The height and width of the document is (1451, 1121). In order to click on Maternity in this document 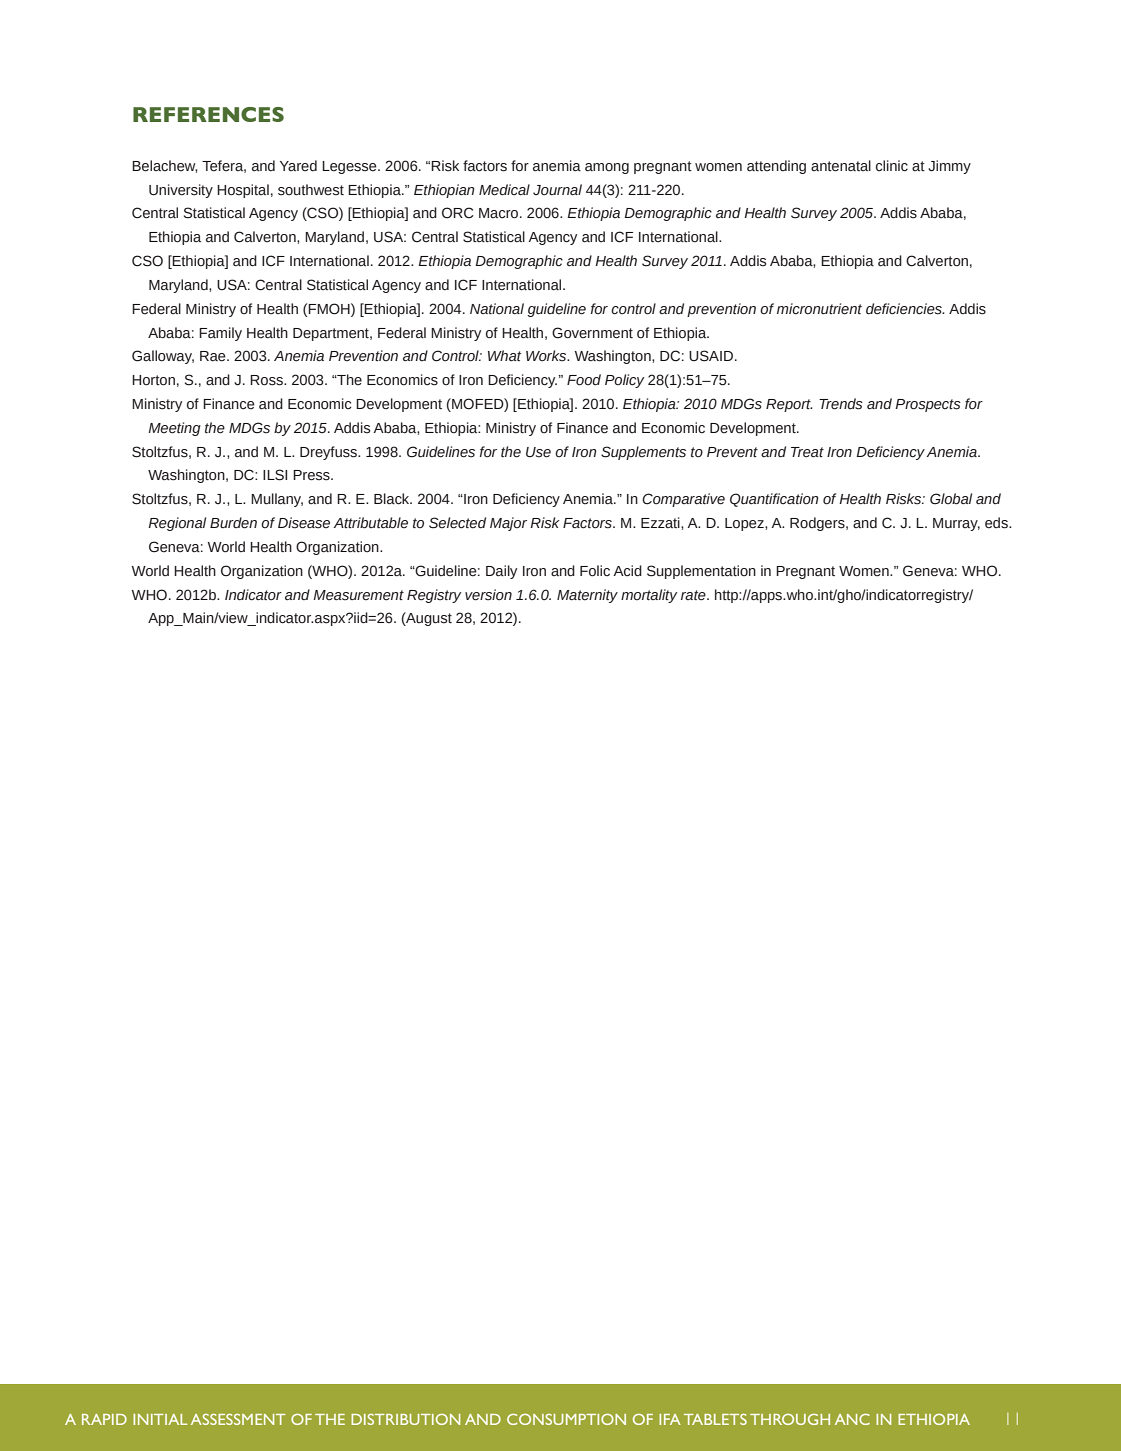, I will do `click(587, 596)`.
